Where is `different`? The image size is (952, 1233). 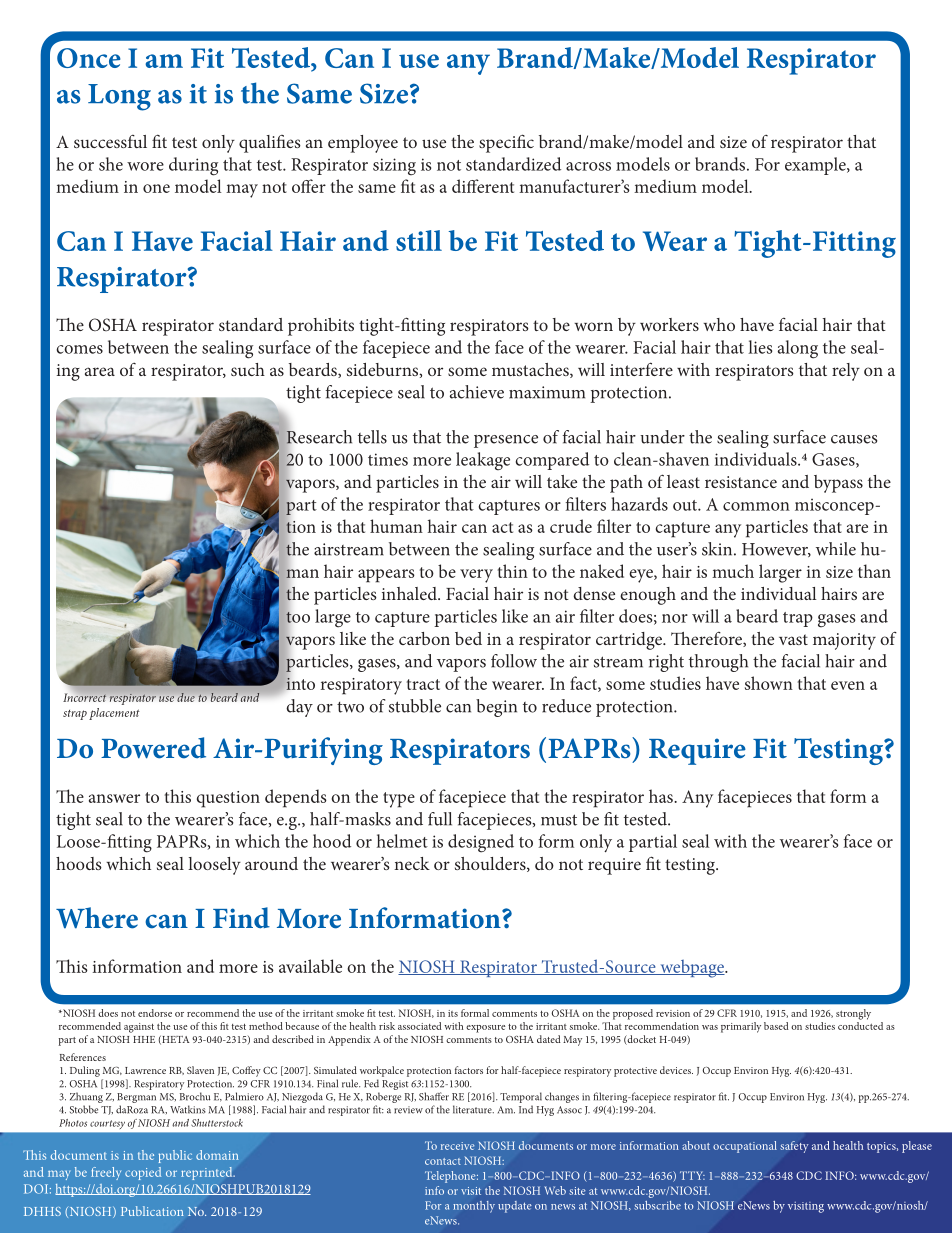
different is located at coordinates (483, 186).
